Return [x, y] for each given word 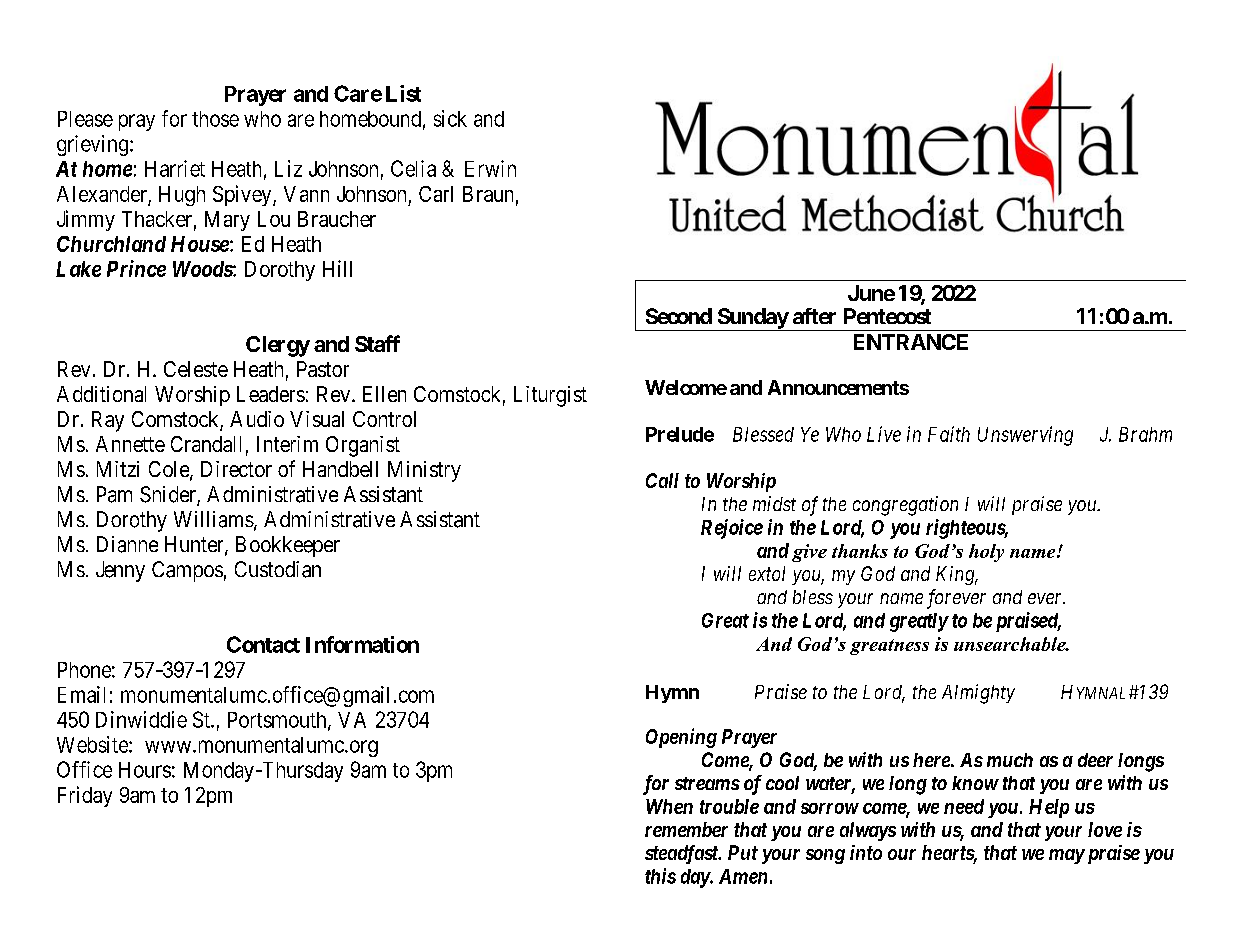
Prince [136, 268]
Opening [681, 738]
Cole [170, 470]
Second [679, 316]
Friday [85, 796]
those [215, 119]
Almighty [978, 694]
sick [450, 118]
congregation [905, 506]
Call [662, 480]
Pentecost [887, 316]
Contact [263, 644]
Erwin [490, 168]
